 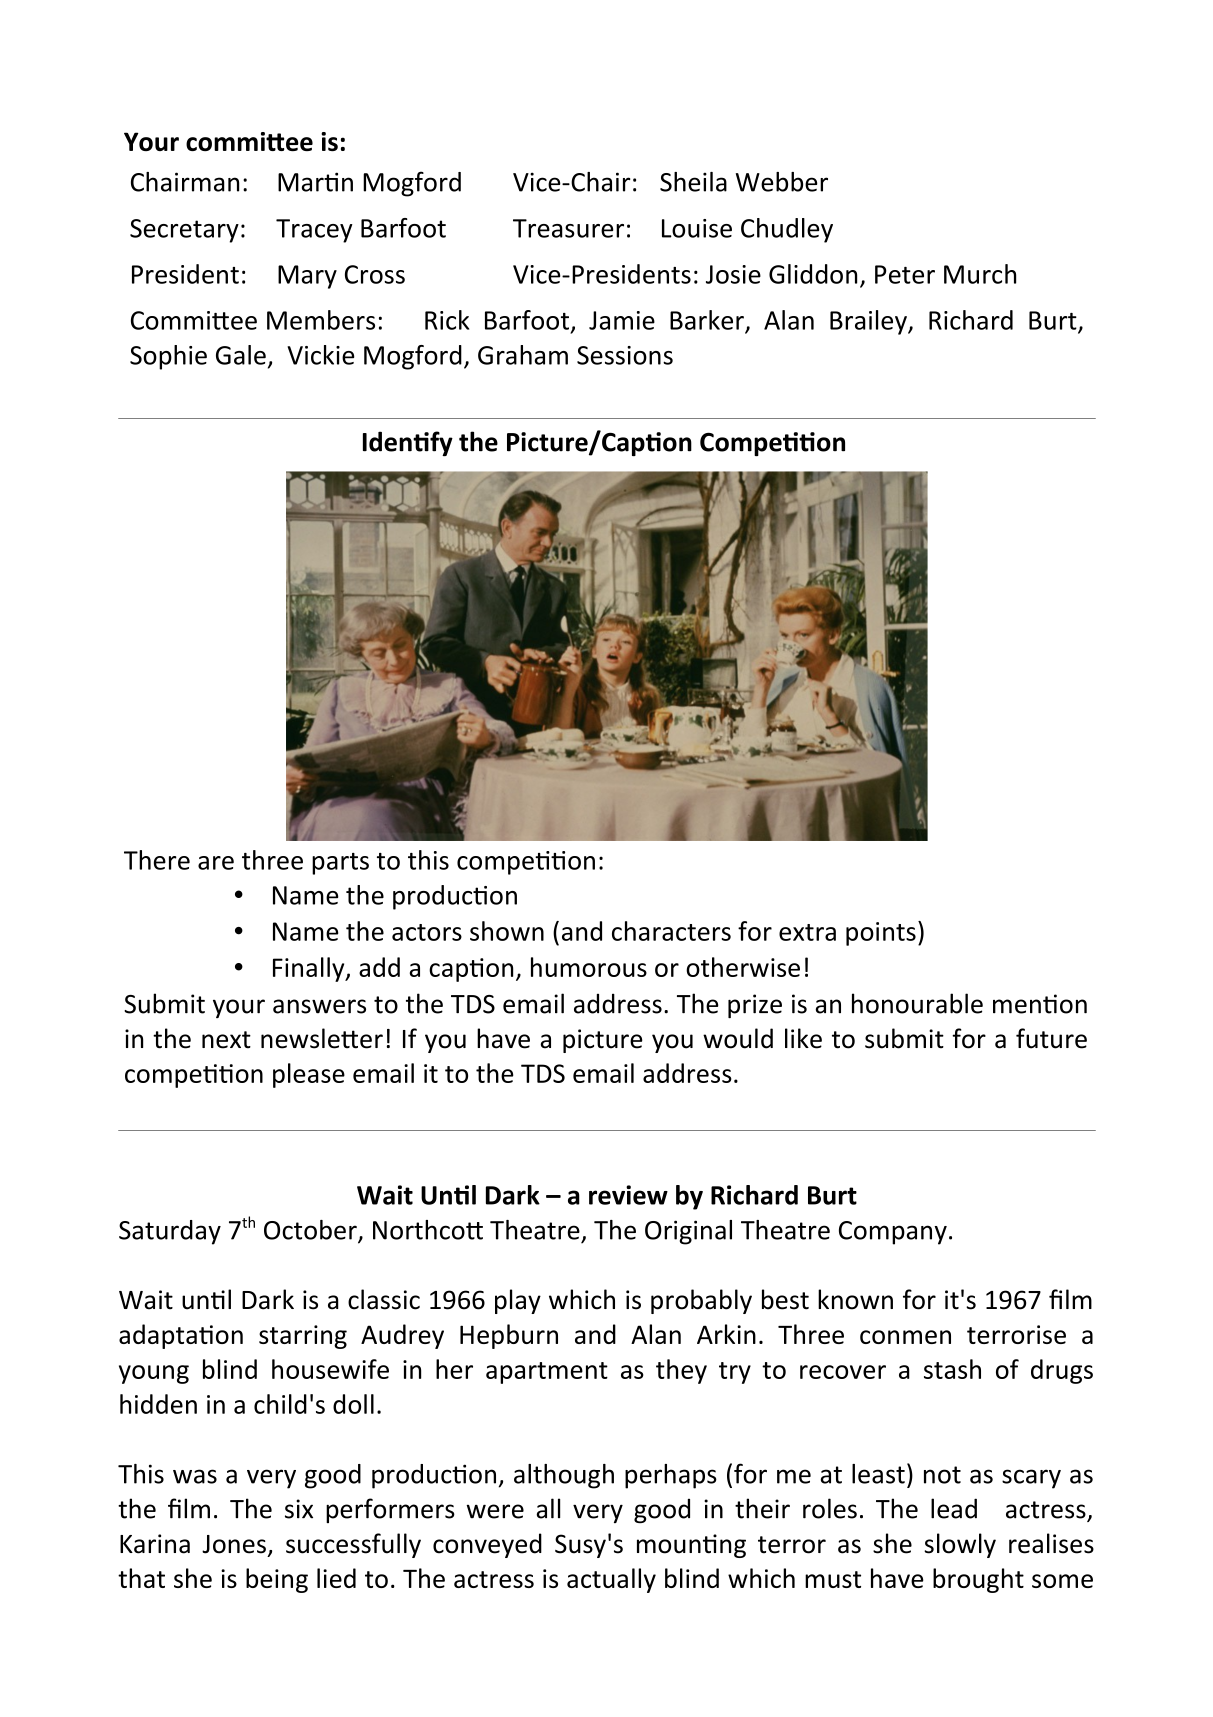 I want to click on Tracey, so click(x=314, y=231).
